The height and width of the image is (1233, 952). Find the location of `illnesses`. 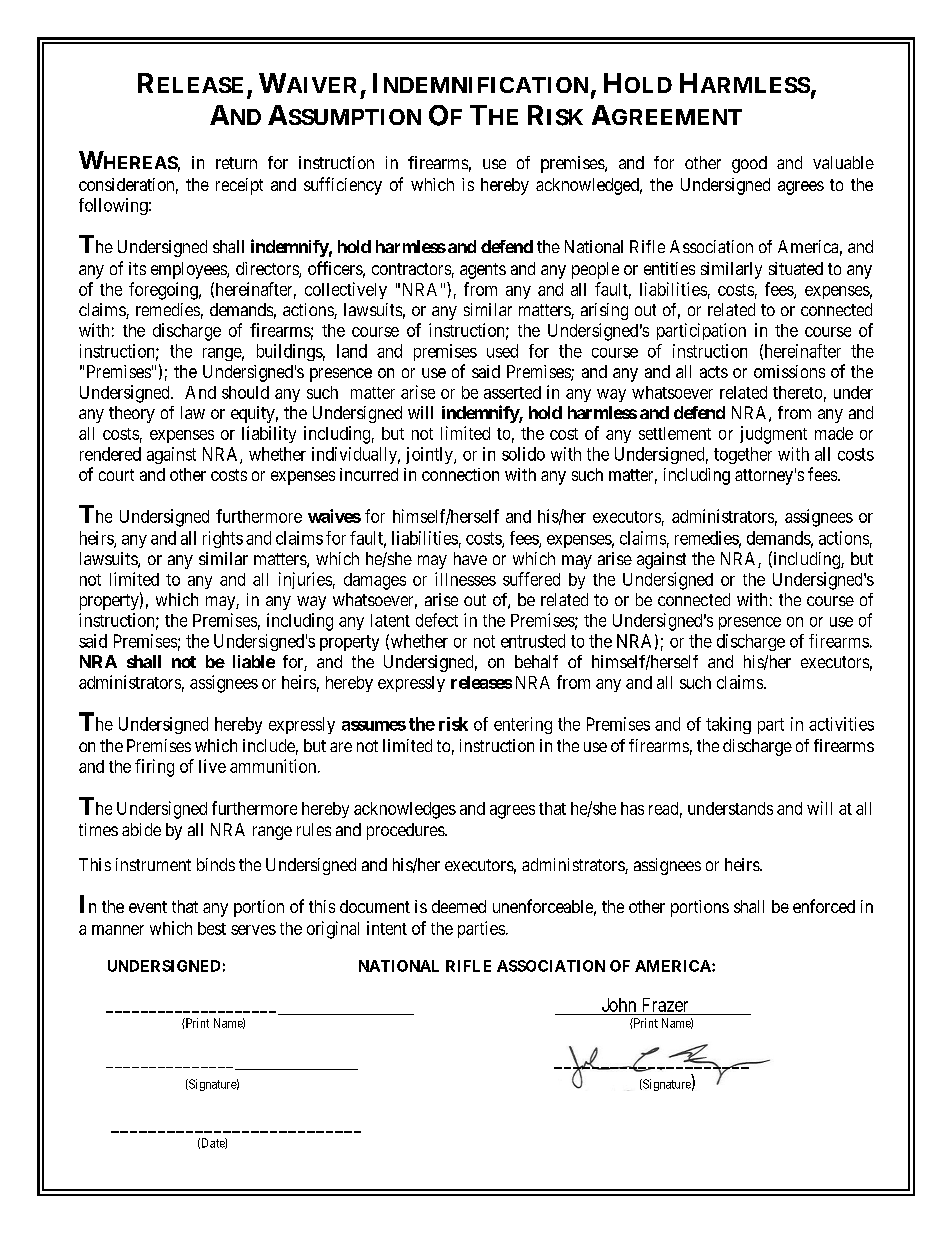

illnesses is located at coordinates (465, 579).
